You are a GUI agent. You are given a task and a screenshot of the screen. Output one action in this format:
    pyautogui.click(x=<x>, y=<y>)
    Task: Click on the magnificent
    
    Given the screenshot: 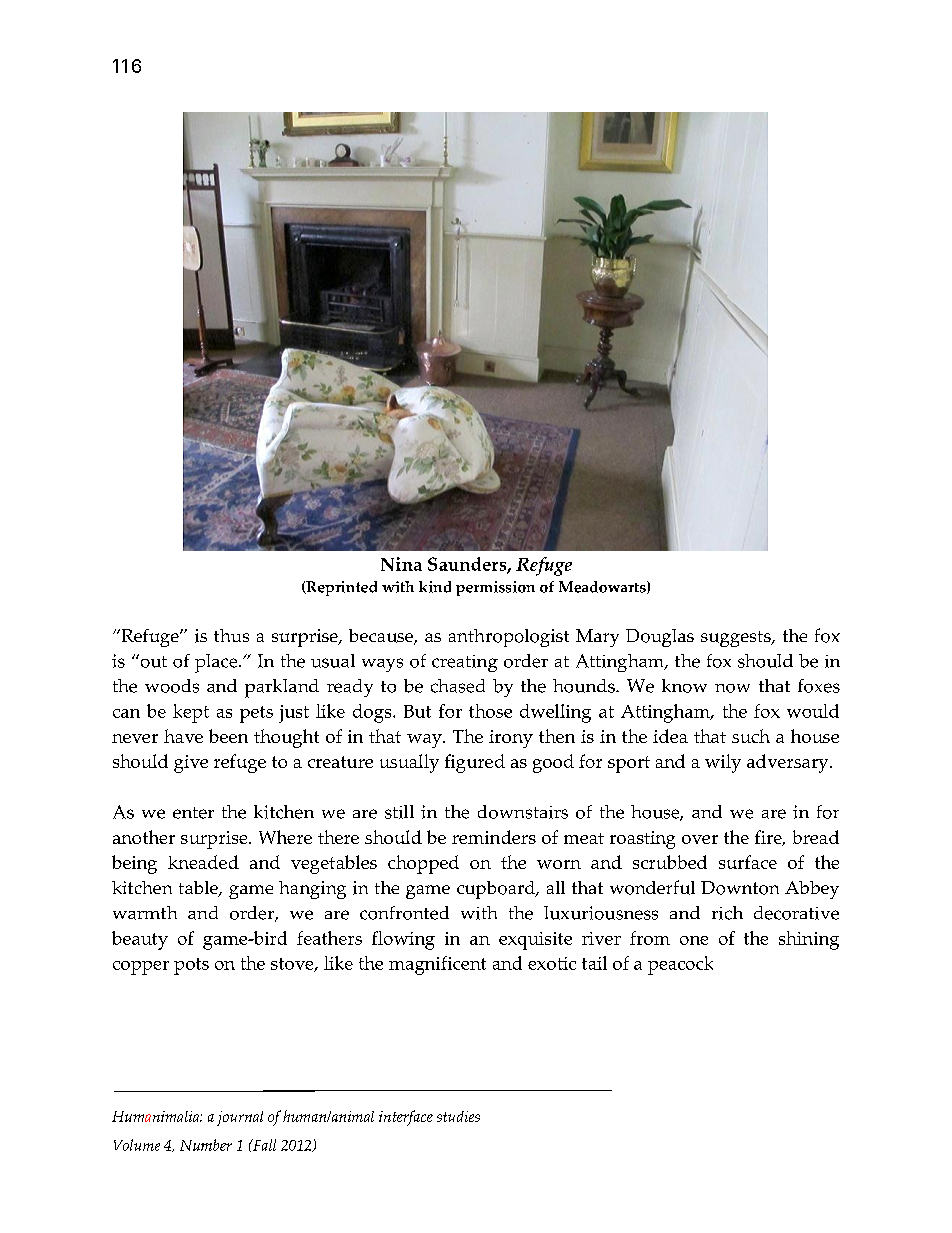 What is the action you would take?
    pyautogui.click(x=437, y=965)
